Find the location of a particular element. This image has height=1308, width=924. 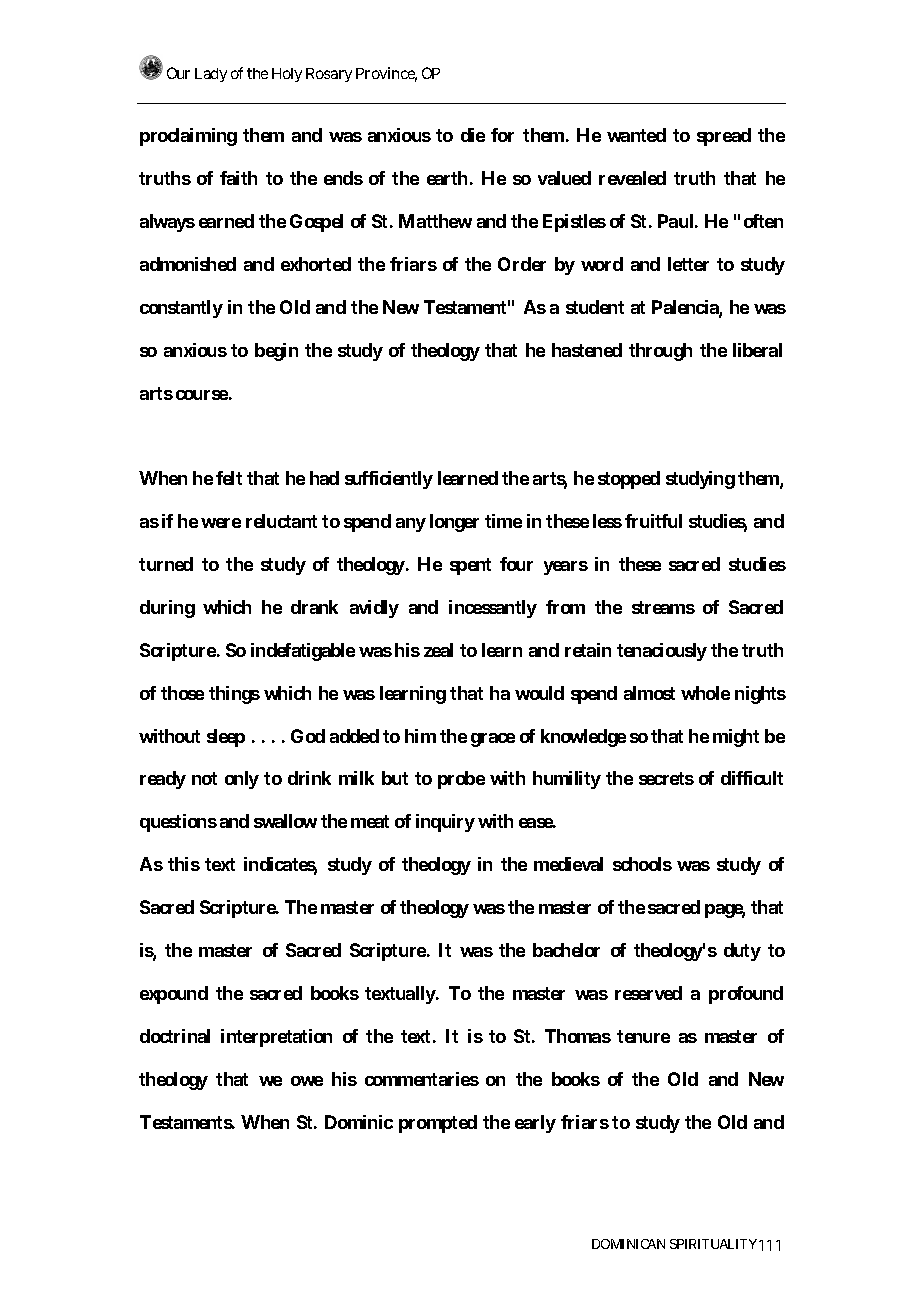

owe is located at coordinates (307, 1081).
